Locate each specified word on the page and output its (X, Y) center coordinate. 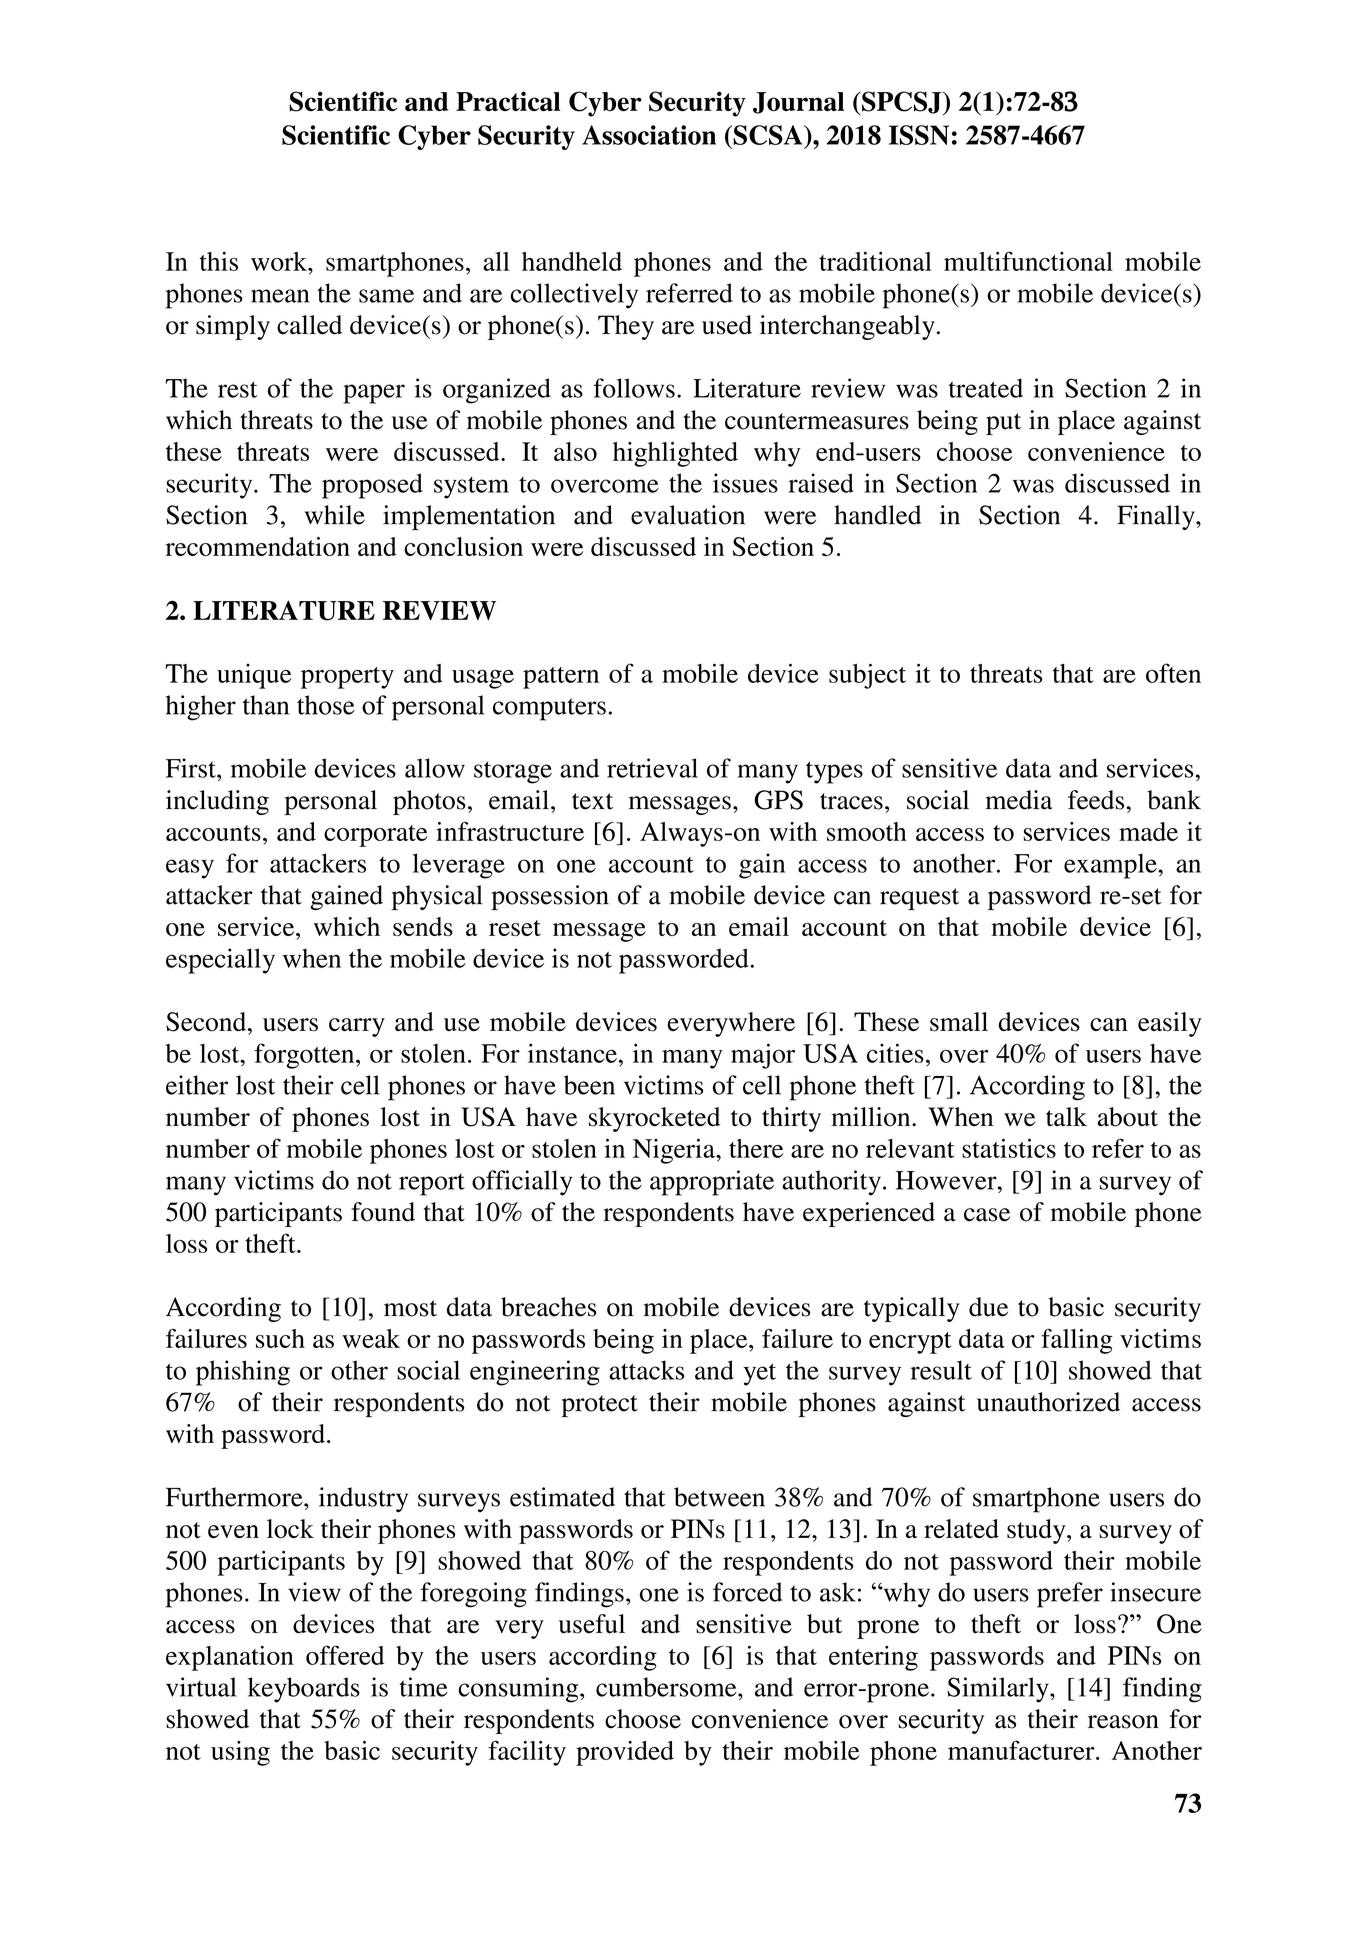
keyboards (304, 1690)
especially (220, 961)
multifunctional (1028, 261)
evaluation (688, 515)
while (335, 515)
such (280, 1338)
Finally (1157, 517)
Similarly (999, 1690)
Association (649, 135)
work (280, 261)
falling (1077, 1341)
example (1111, 866)
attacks (646, 1370)
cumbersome (667, 1687)
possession (550, 897)
